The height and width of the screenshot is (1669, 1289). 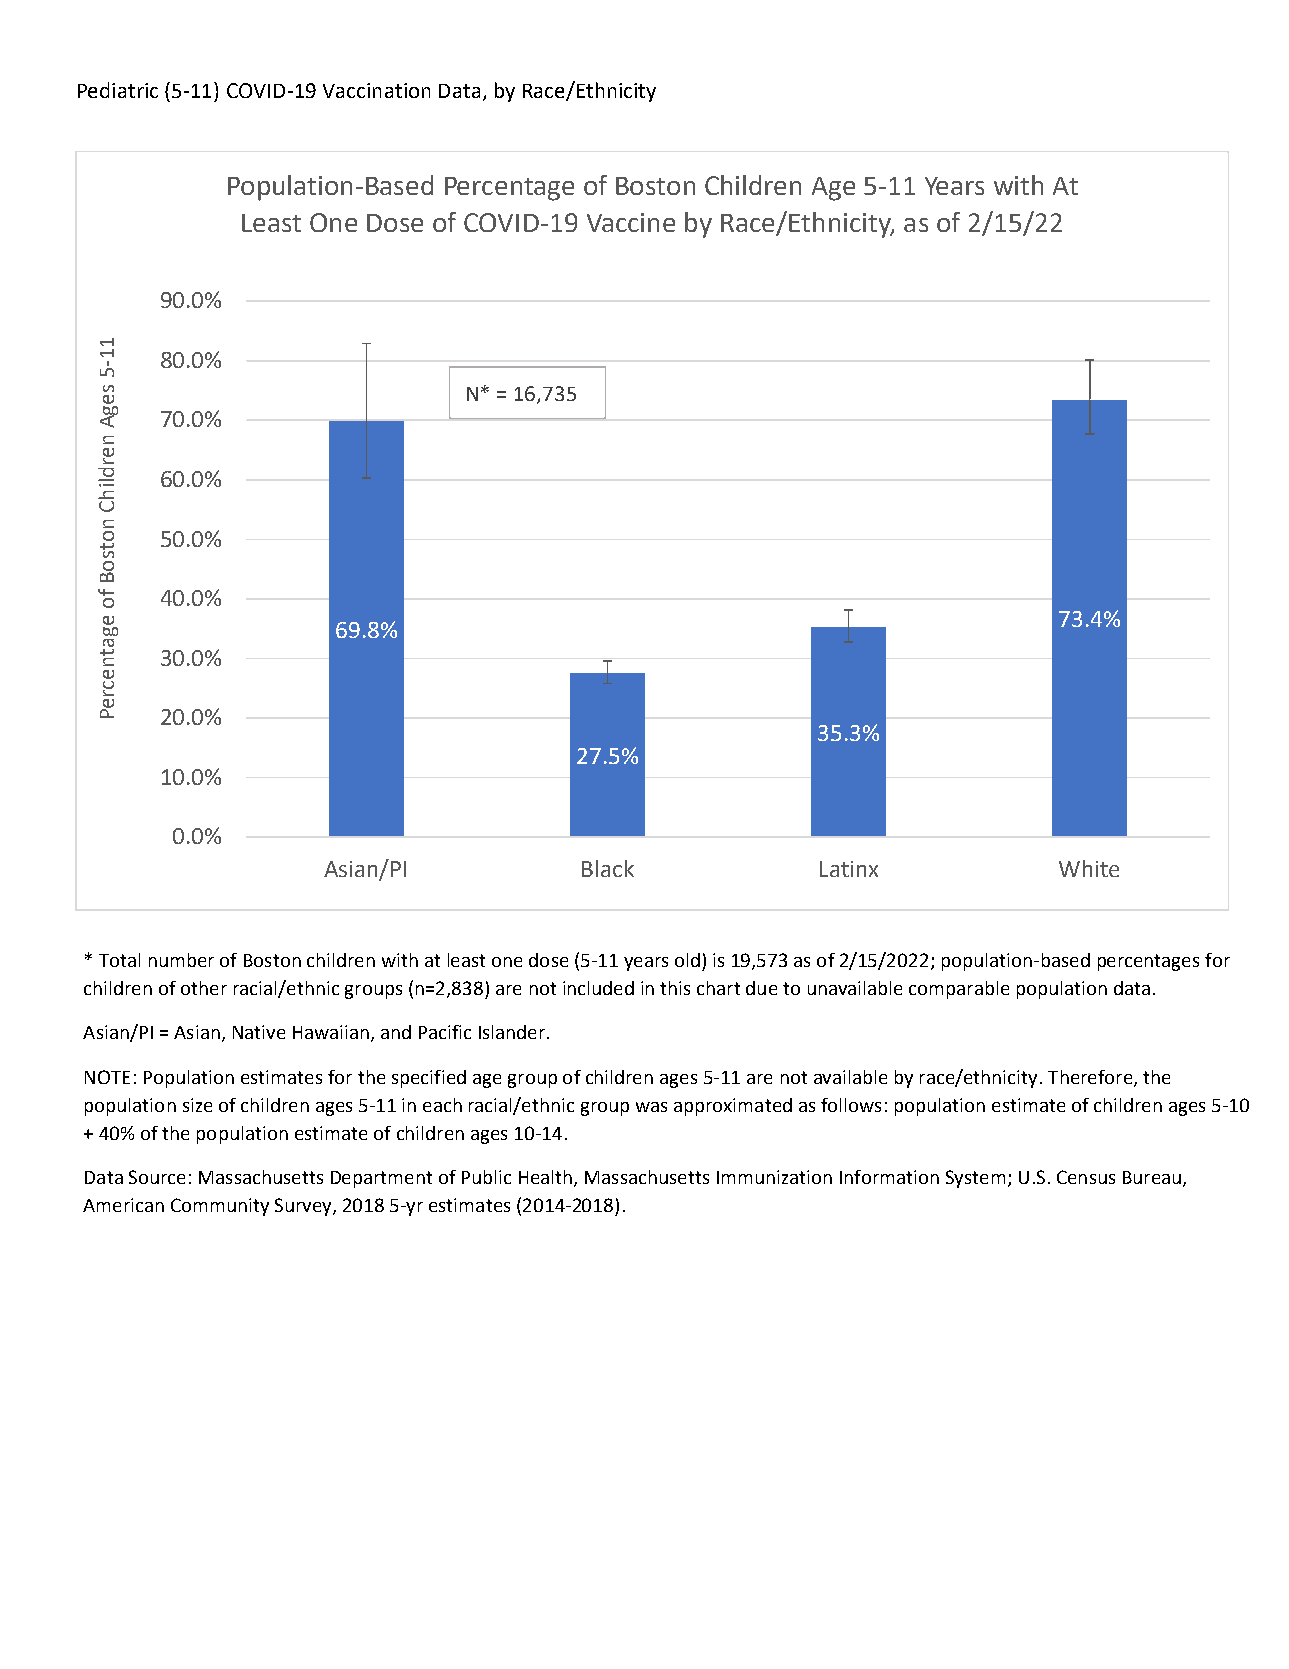 I want to click on Vaccine, so click(x=631, y=222).
